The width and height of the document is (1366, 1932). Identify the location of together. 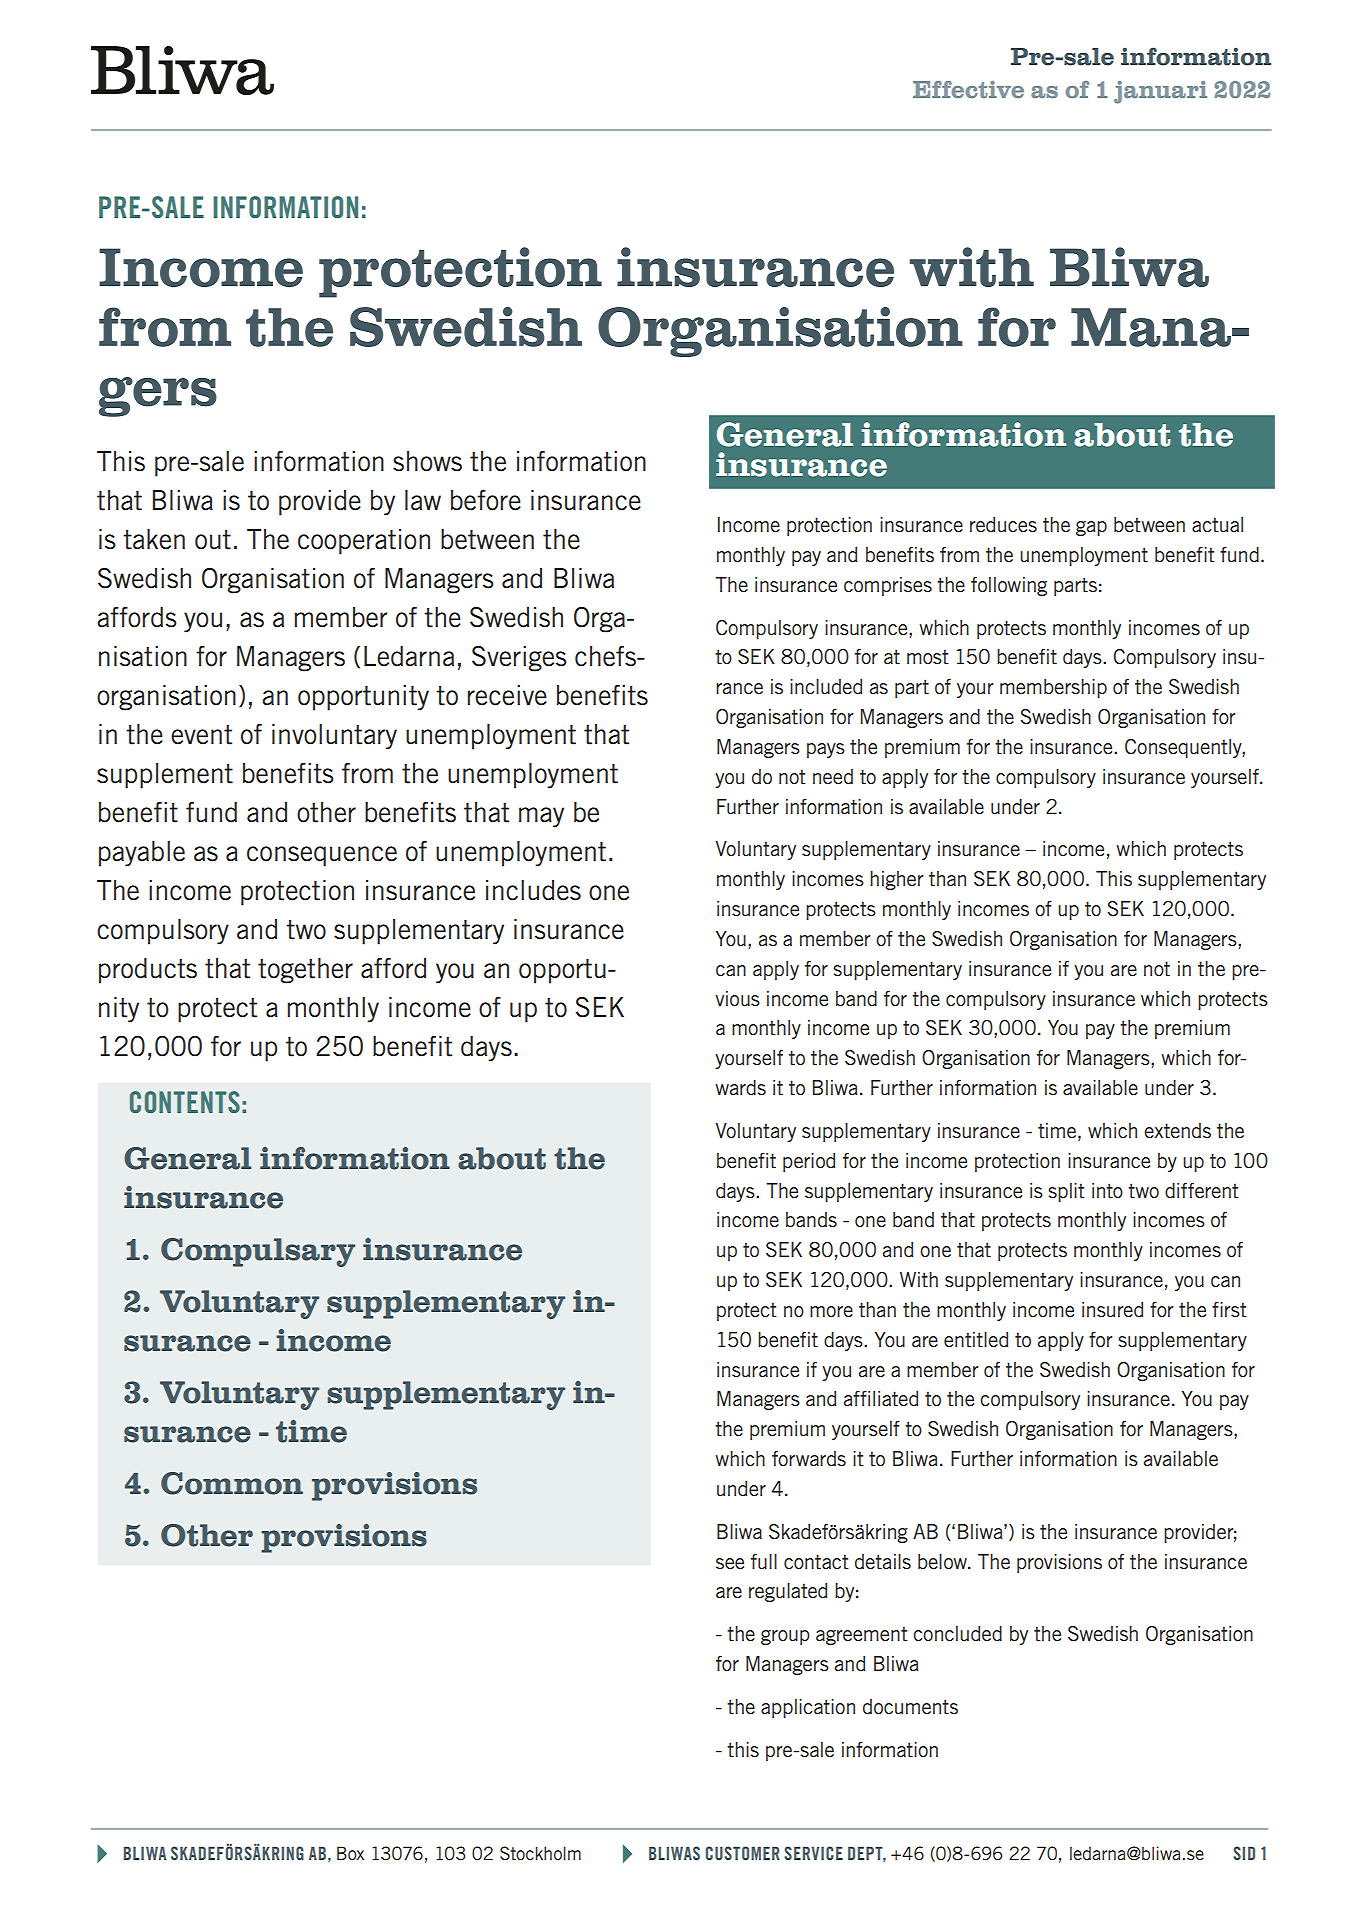
(305, 971).
